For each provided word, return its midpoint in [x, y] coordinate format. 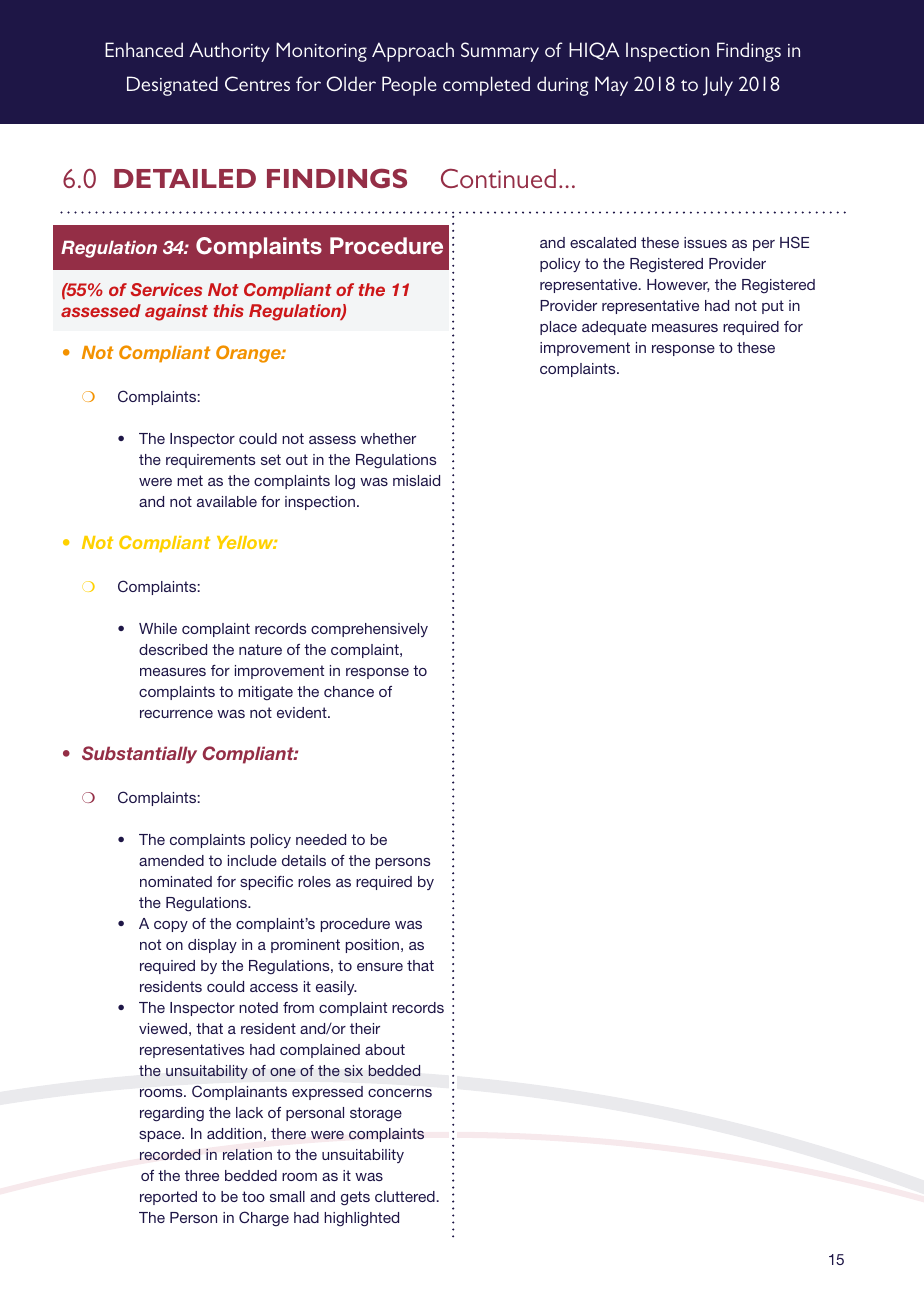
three [202, 1175]
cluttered [405, 1196]
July [718, 86]
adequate [614, 328]
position [372, 946]
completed [486, 86]
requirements [211, 461]
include [252, 860]
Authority [229, 52]
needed [321, 839]
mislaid [416, 480]
